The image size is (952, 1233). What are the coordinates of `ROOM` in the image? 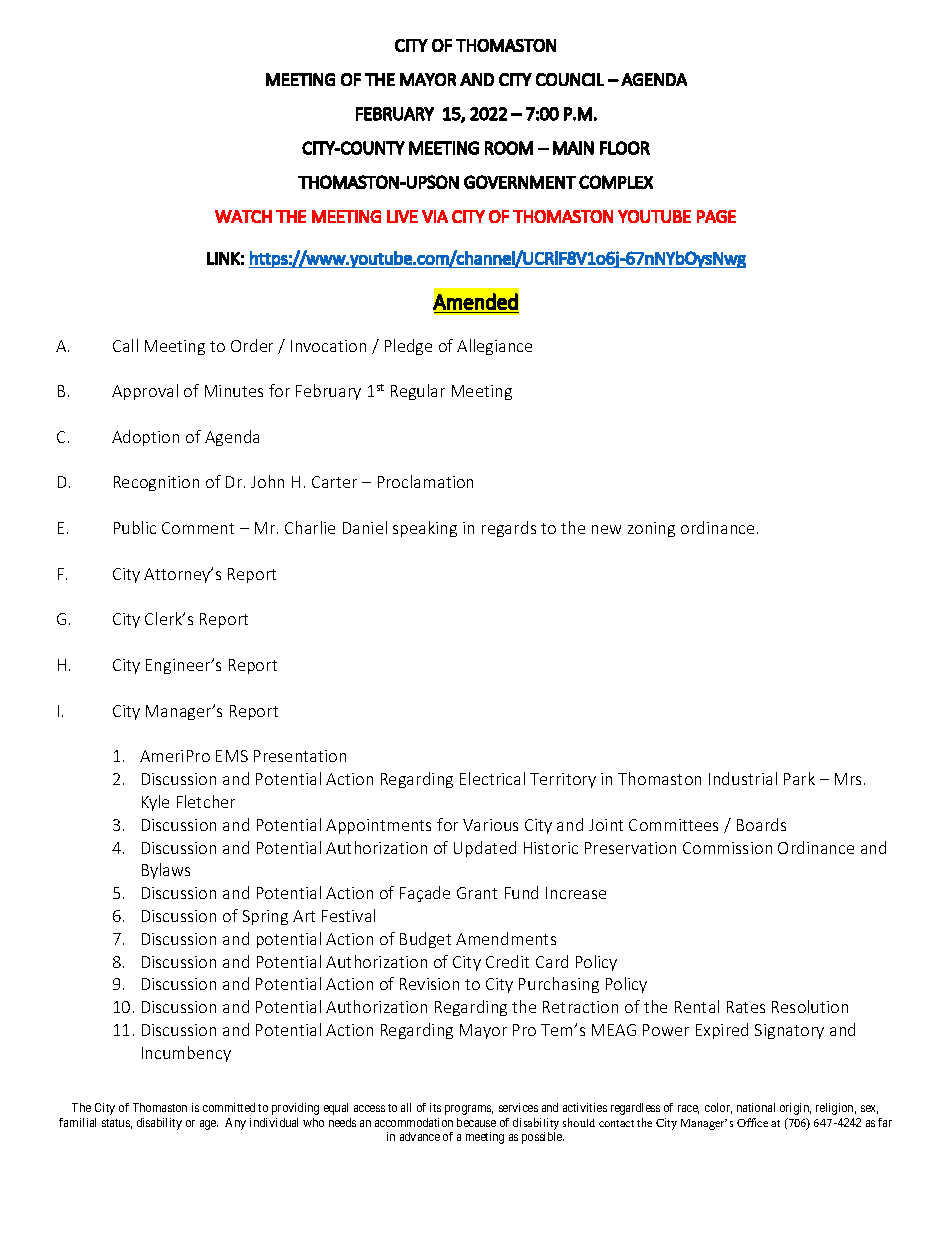 It's located at (509, 148).
